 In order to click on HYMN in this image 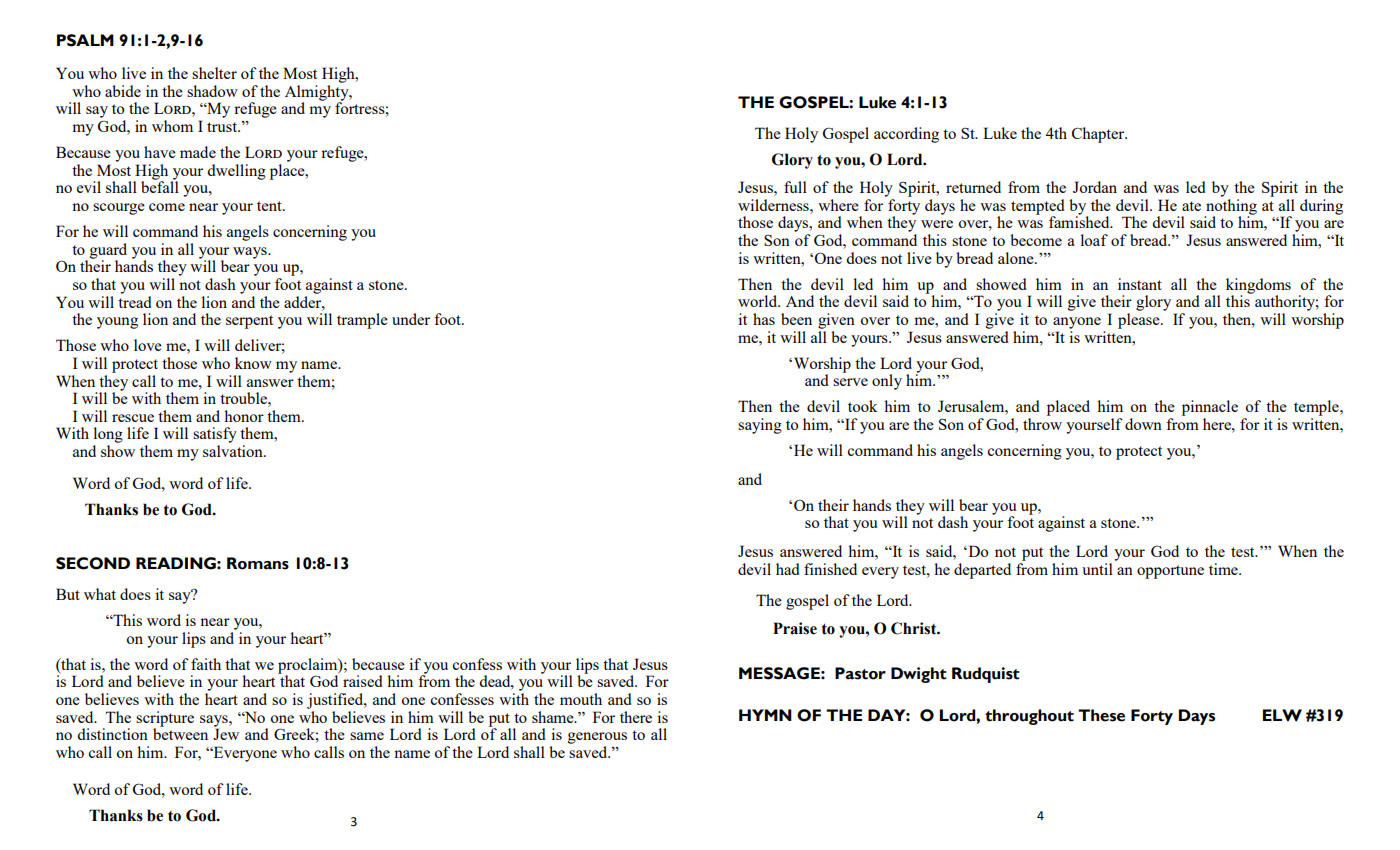, I will do `click(765, 715)`.
